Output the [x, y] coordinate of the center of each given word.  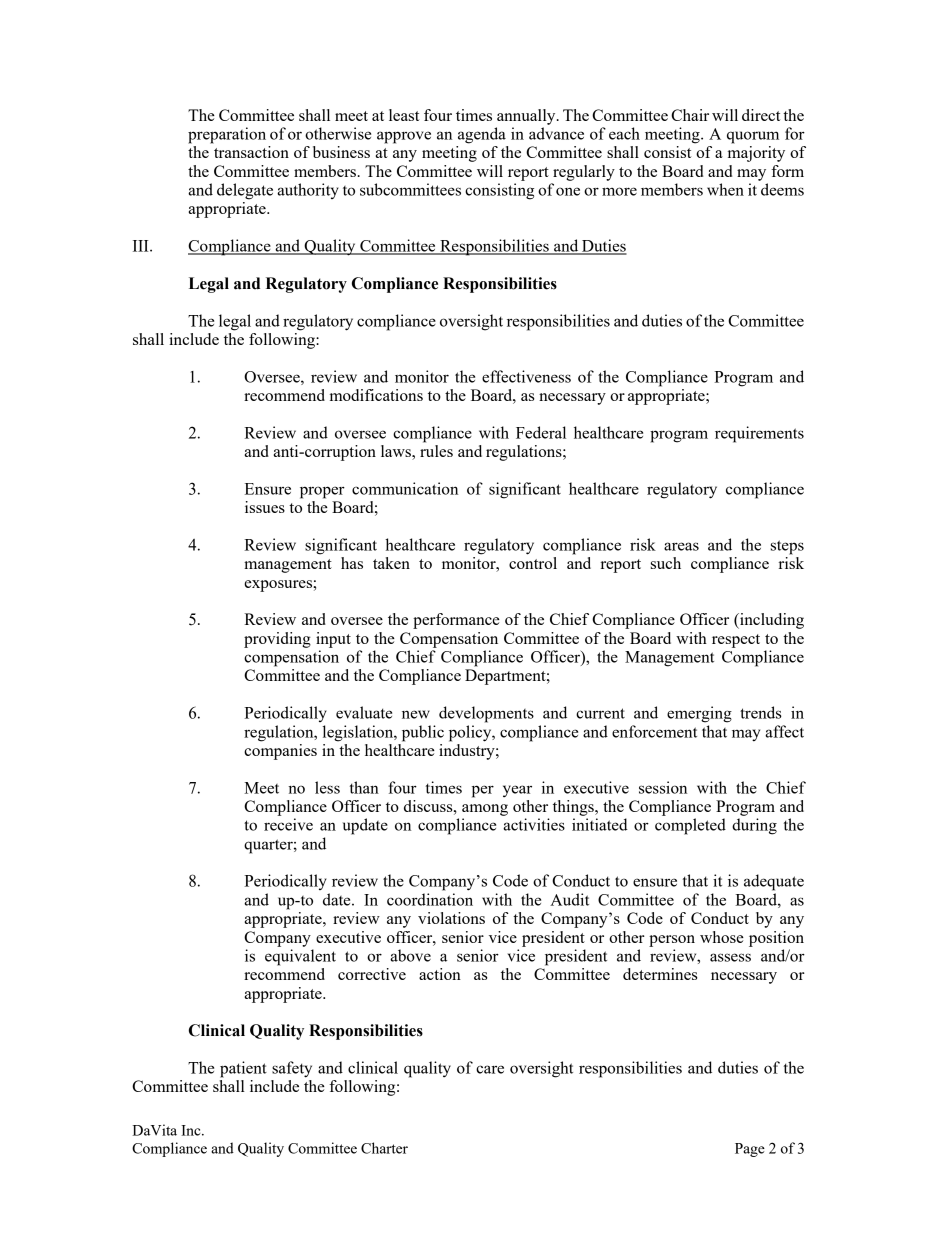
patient [243, 1069]
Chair [690, 115]
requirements [759, 434]
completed [690, 826]
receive [288, 824]
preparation [227, 135]
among [485, 810]
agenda [482, 135]
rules [436, 451]
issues [265, 507]
